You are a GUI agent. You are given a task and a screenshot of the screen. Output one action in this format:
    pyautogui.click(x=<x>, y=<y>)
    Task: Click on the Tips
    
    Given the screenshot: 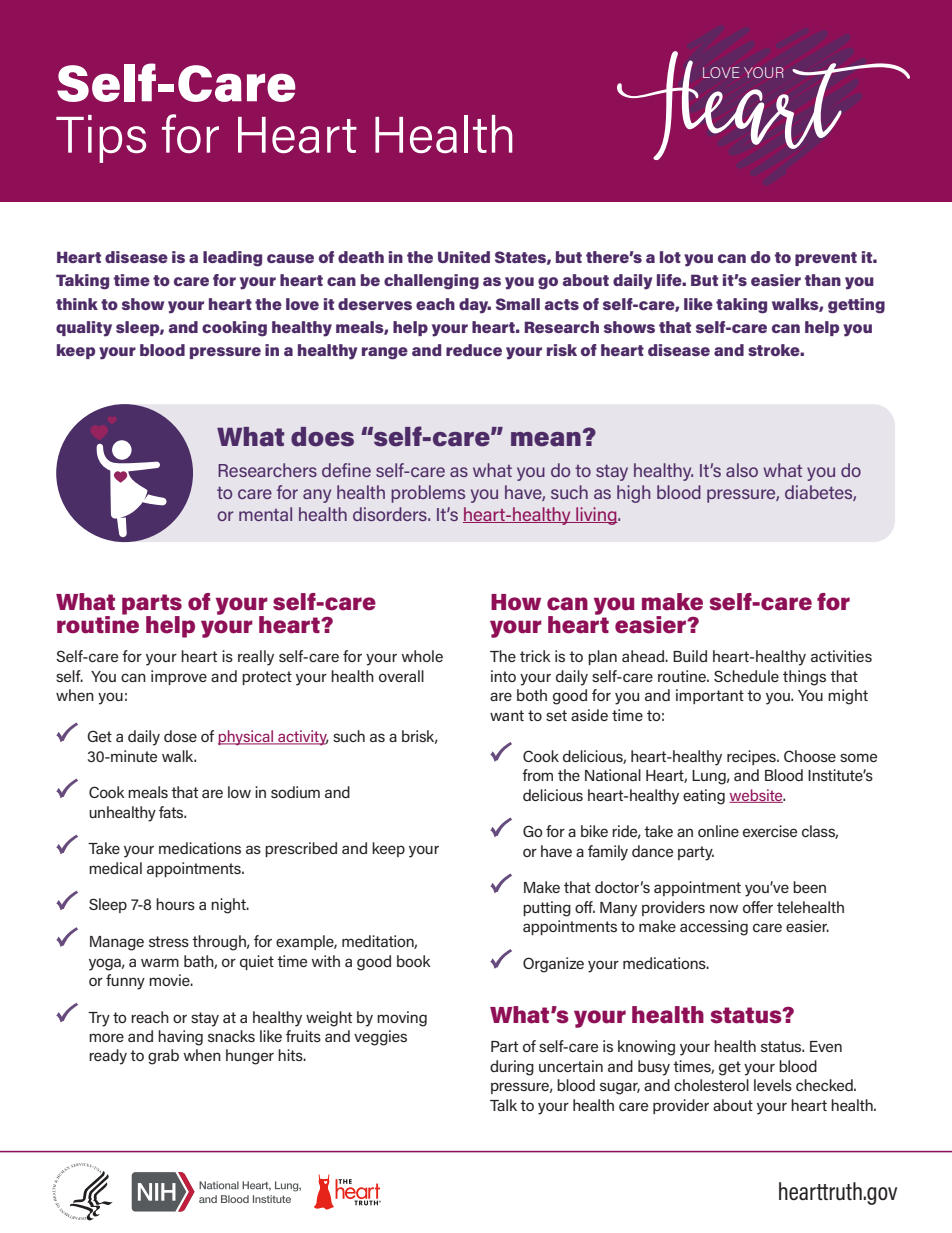 What is the action you would take?
    pyautogui.click(x=101, y=139)
